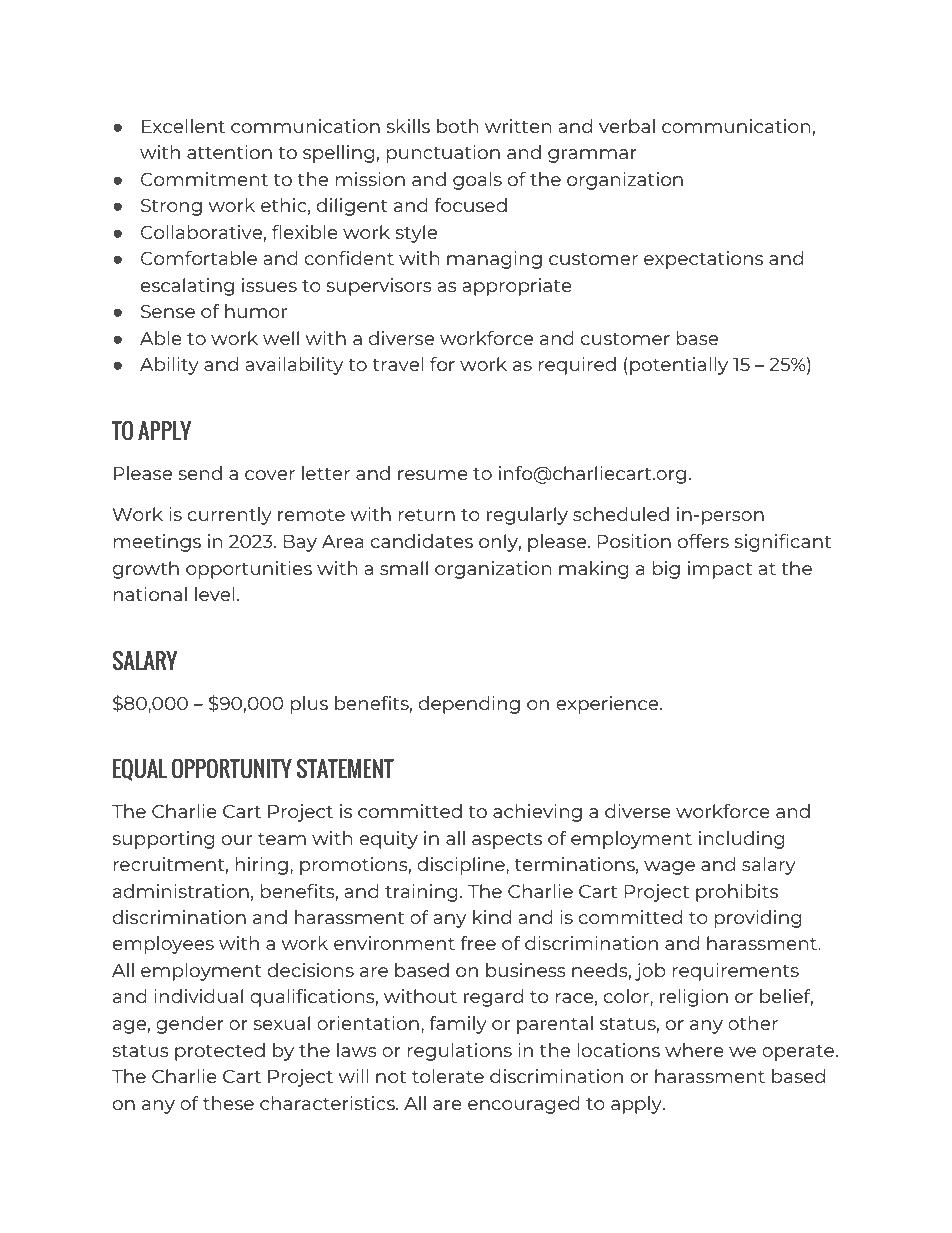 This screenshot has width=952, height=1233. Describe the element at coordinates (229, 152) in the screenshot. I see `attention` at that location.
